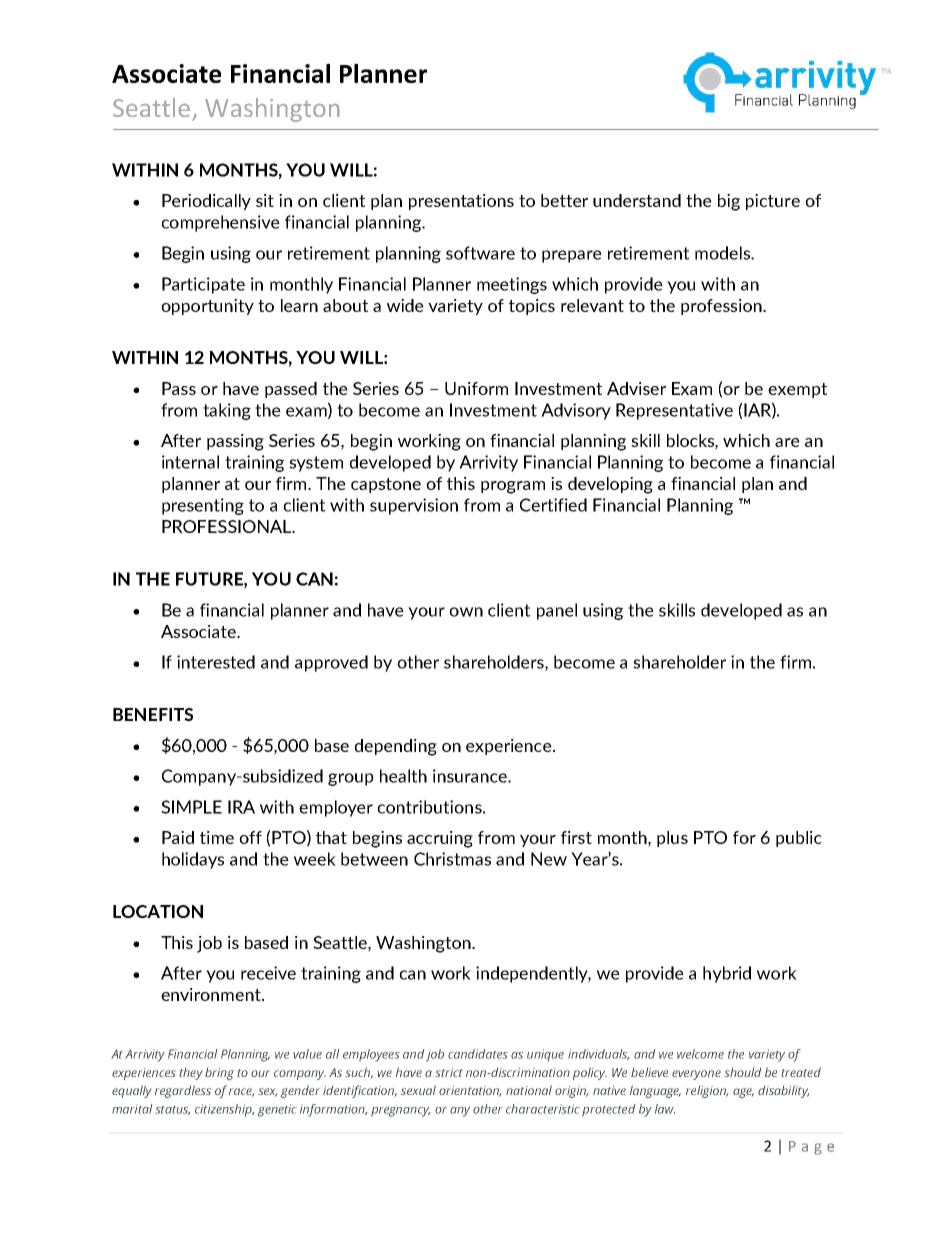 The image size is (952, 1233). I want to click on hybrid, so click(727, 974).
